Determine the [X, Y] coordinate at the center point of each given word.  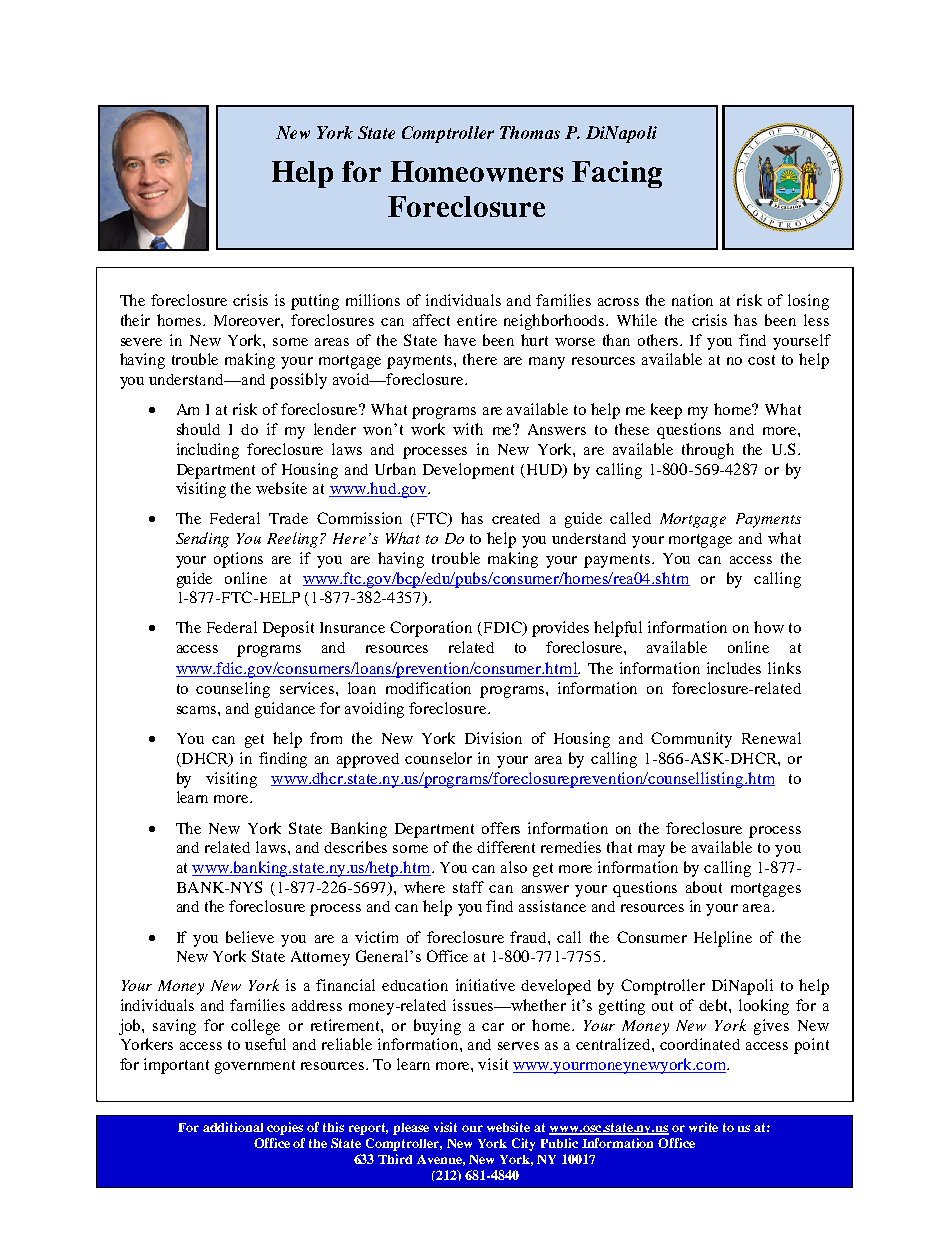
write [703, 1127]
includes [734, 668]
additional [233, 1127]
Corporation [431, 629]
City [523, 1144]
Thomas [530, 132]
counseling [233, 690]
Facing [617, 174]
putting [315, 302]
